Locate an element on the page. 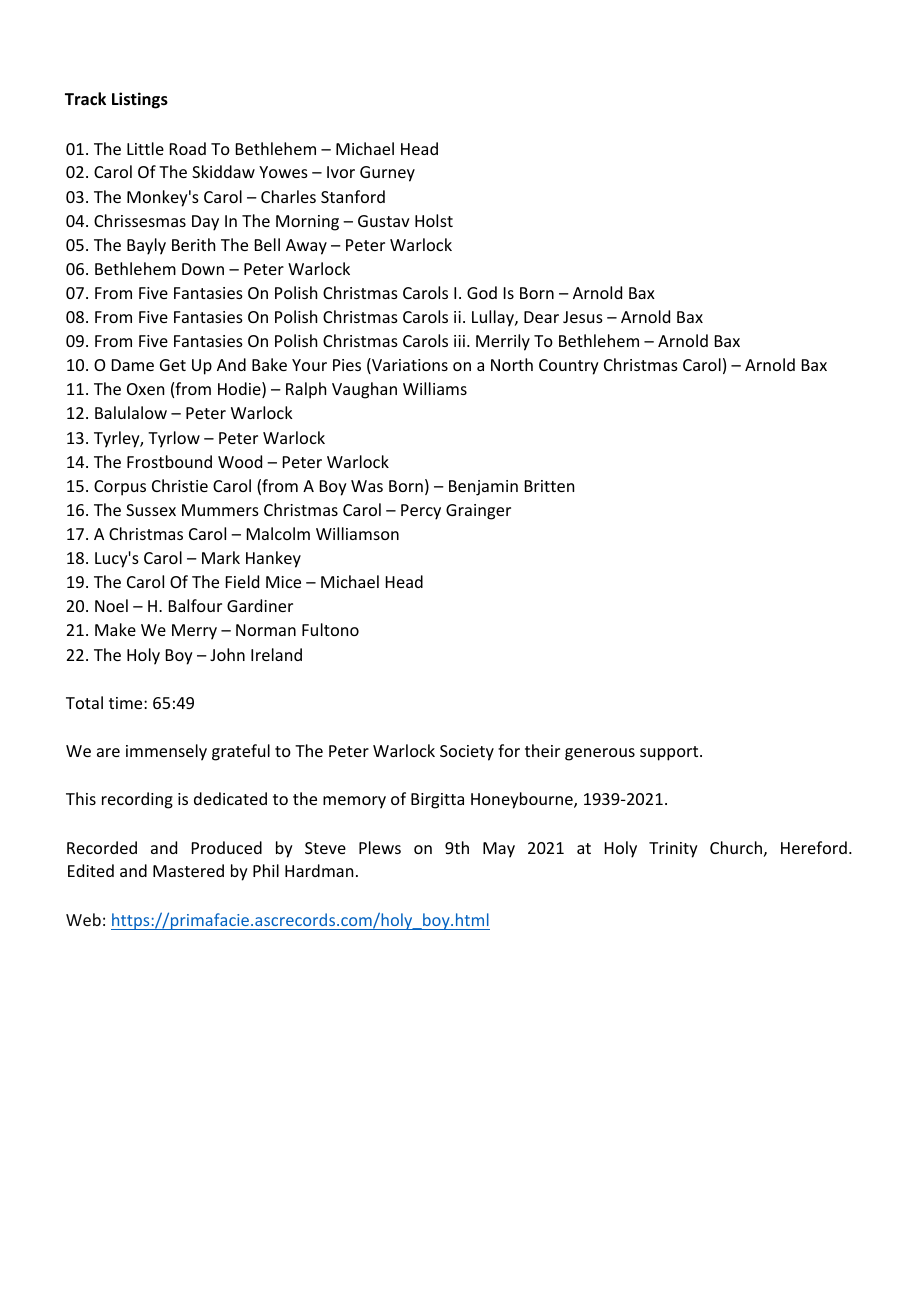 This page has width=924, height=1308. generous is located at coordinates (600, 754).
